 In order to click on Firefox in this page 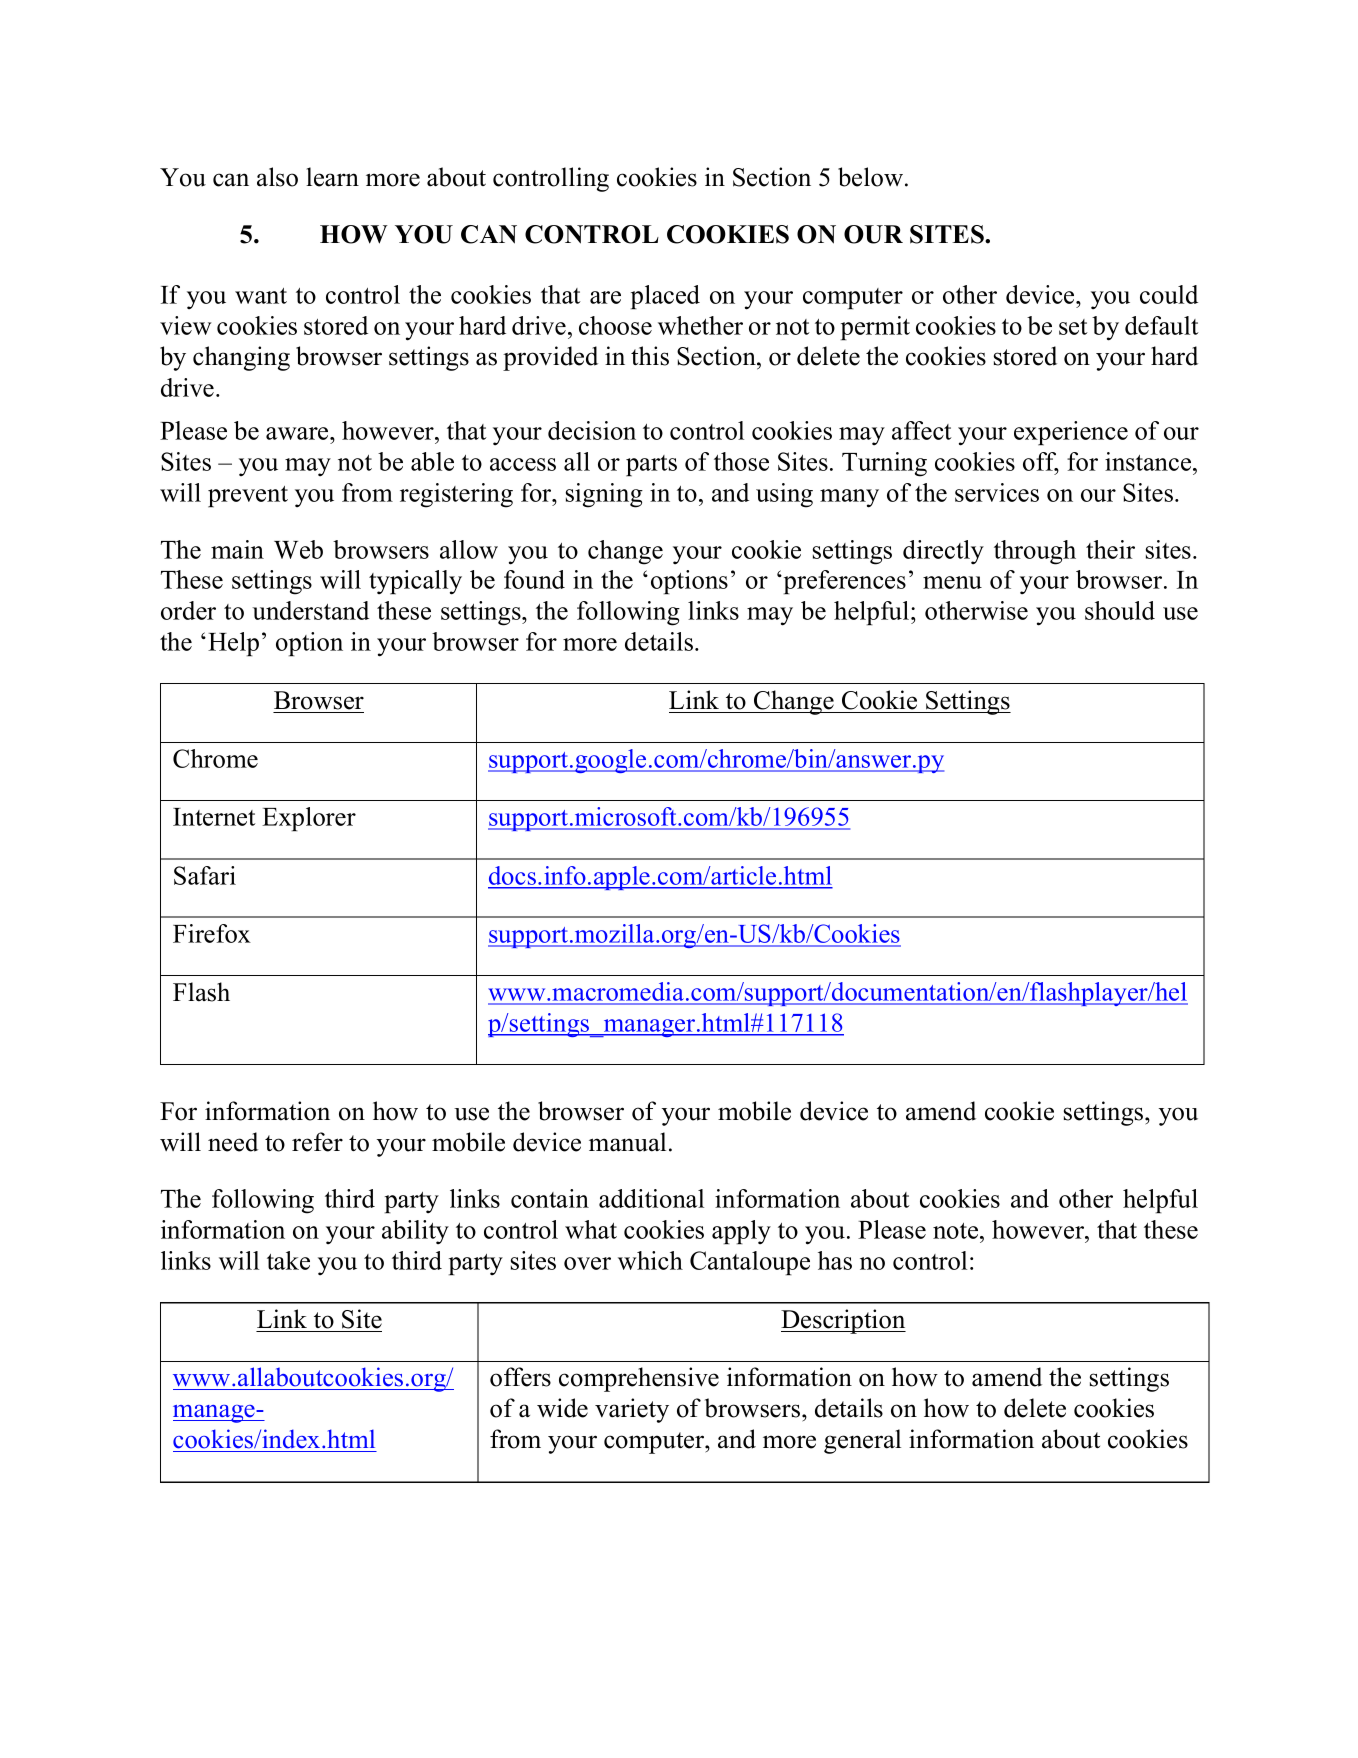, I will do `click(212, 933)`.
